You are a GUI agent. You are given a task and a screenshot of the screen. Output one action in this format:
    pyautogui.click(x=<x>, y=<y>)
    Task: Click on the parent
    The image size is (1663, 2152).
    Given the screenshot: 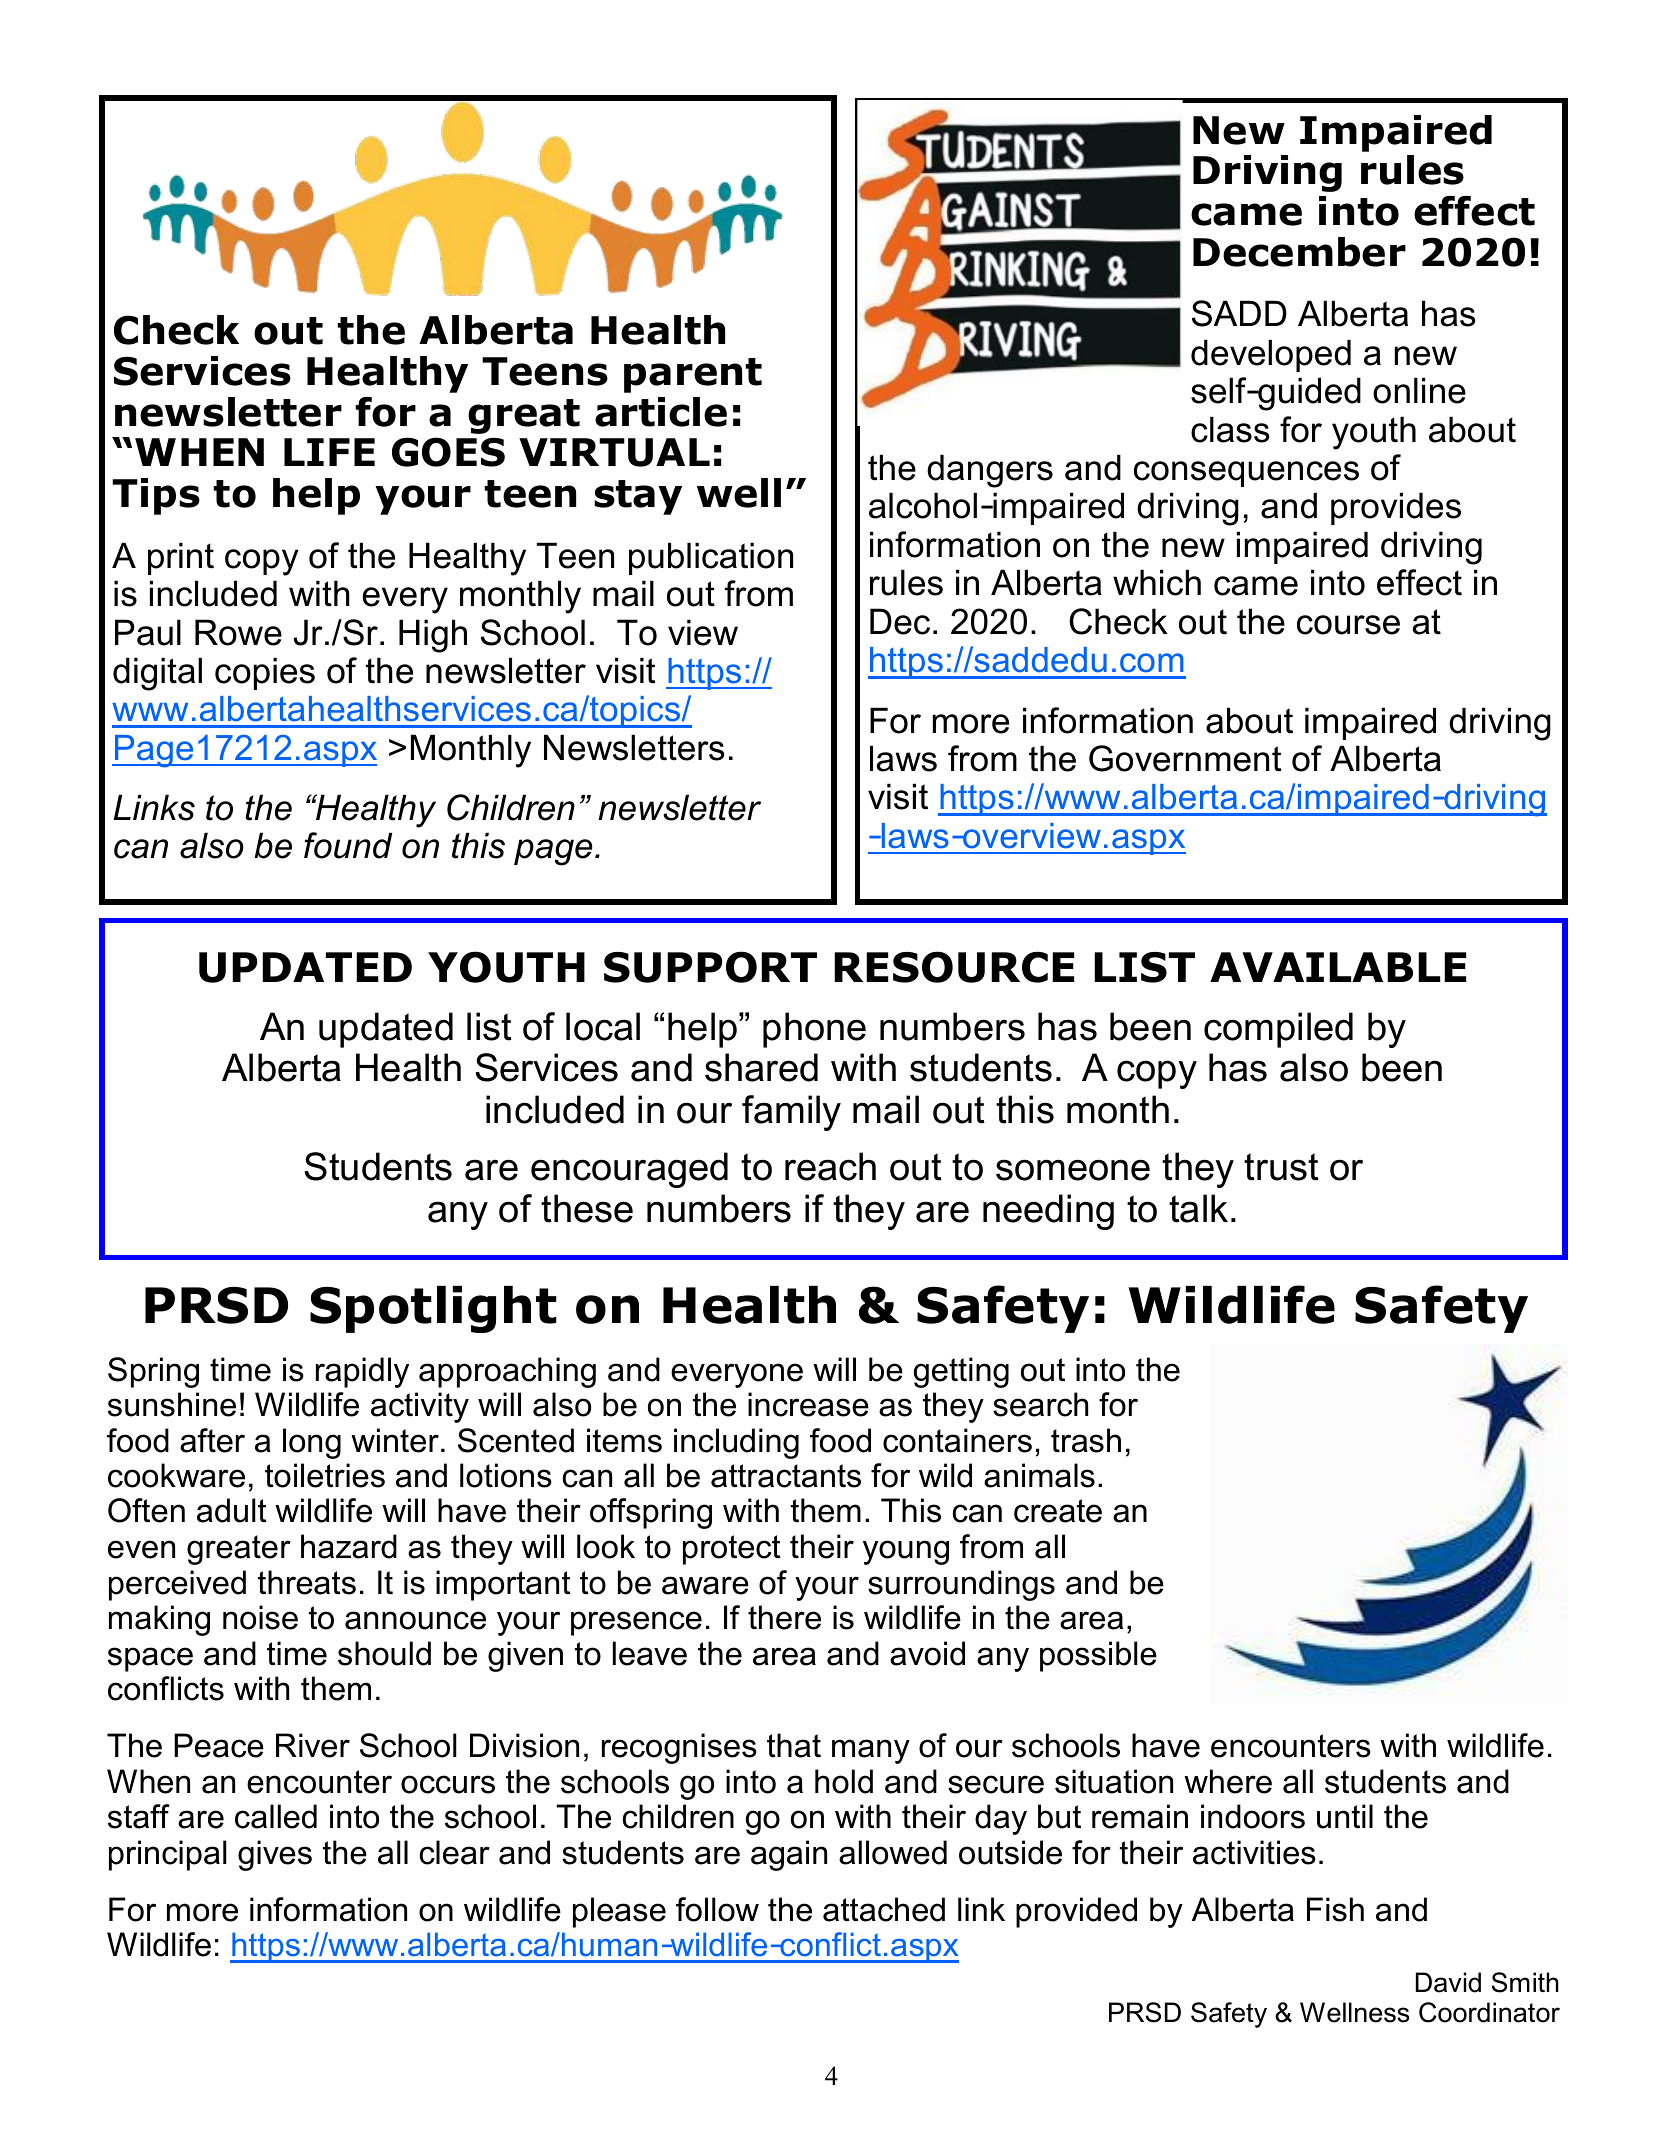 What is the action you would take?
    pyautogui.click(x=693, y=375)
